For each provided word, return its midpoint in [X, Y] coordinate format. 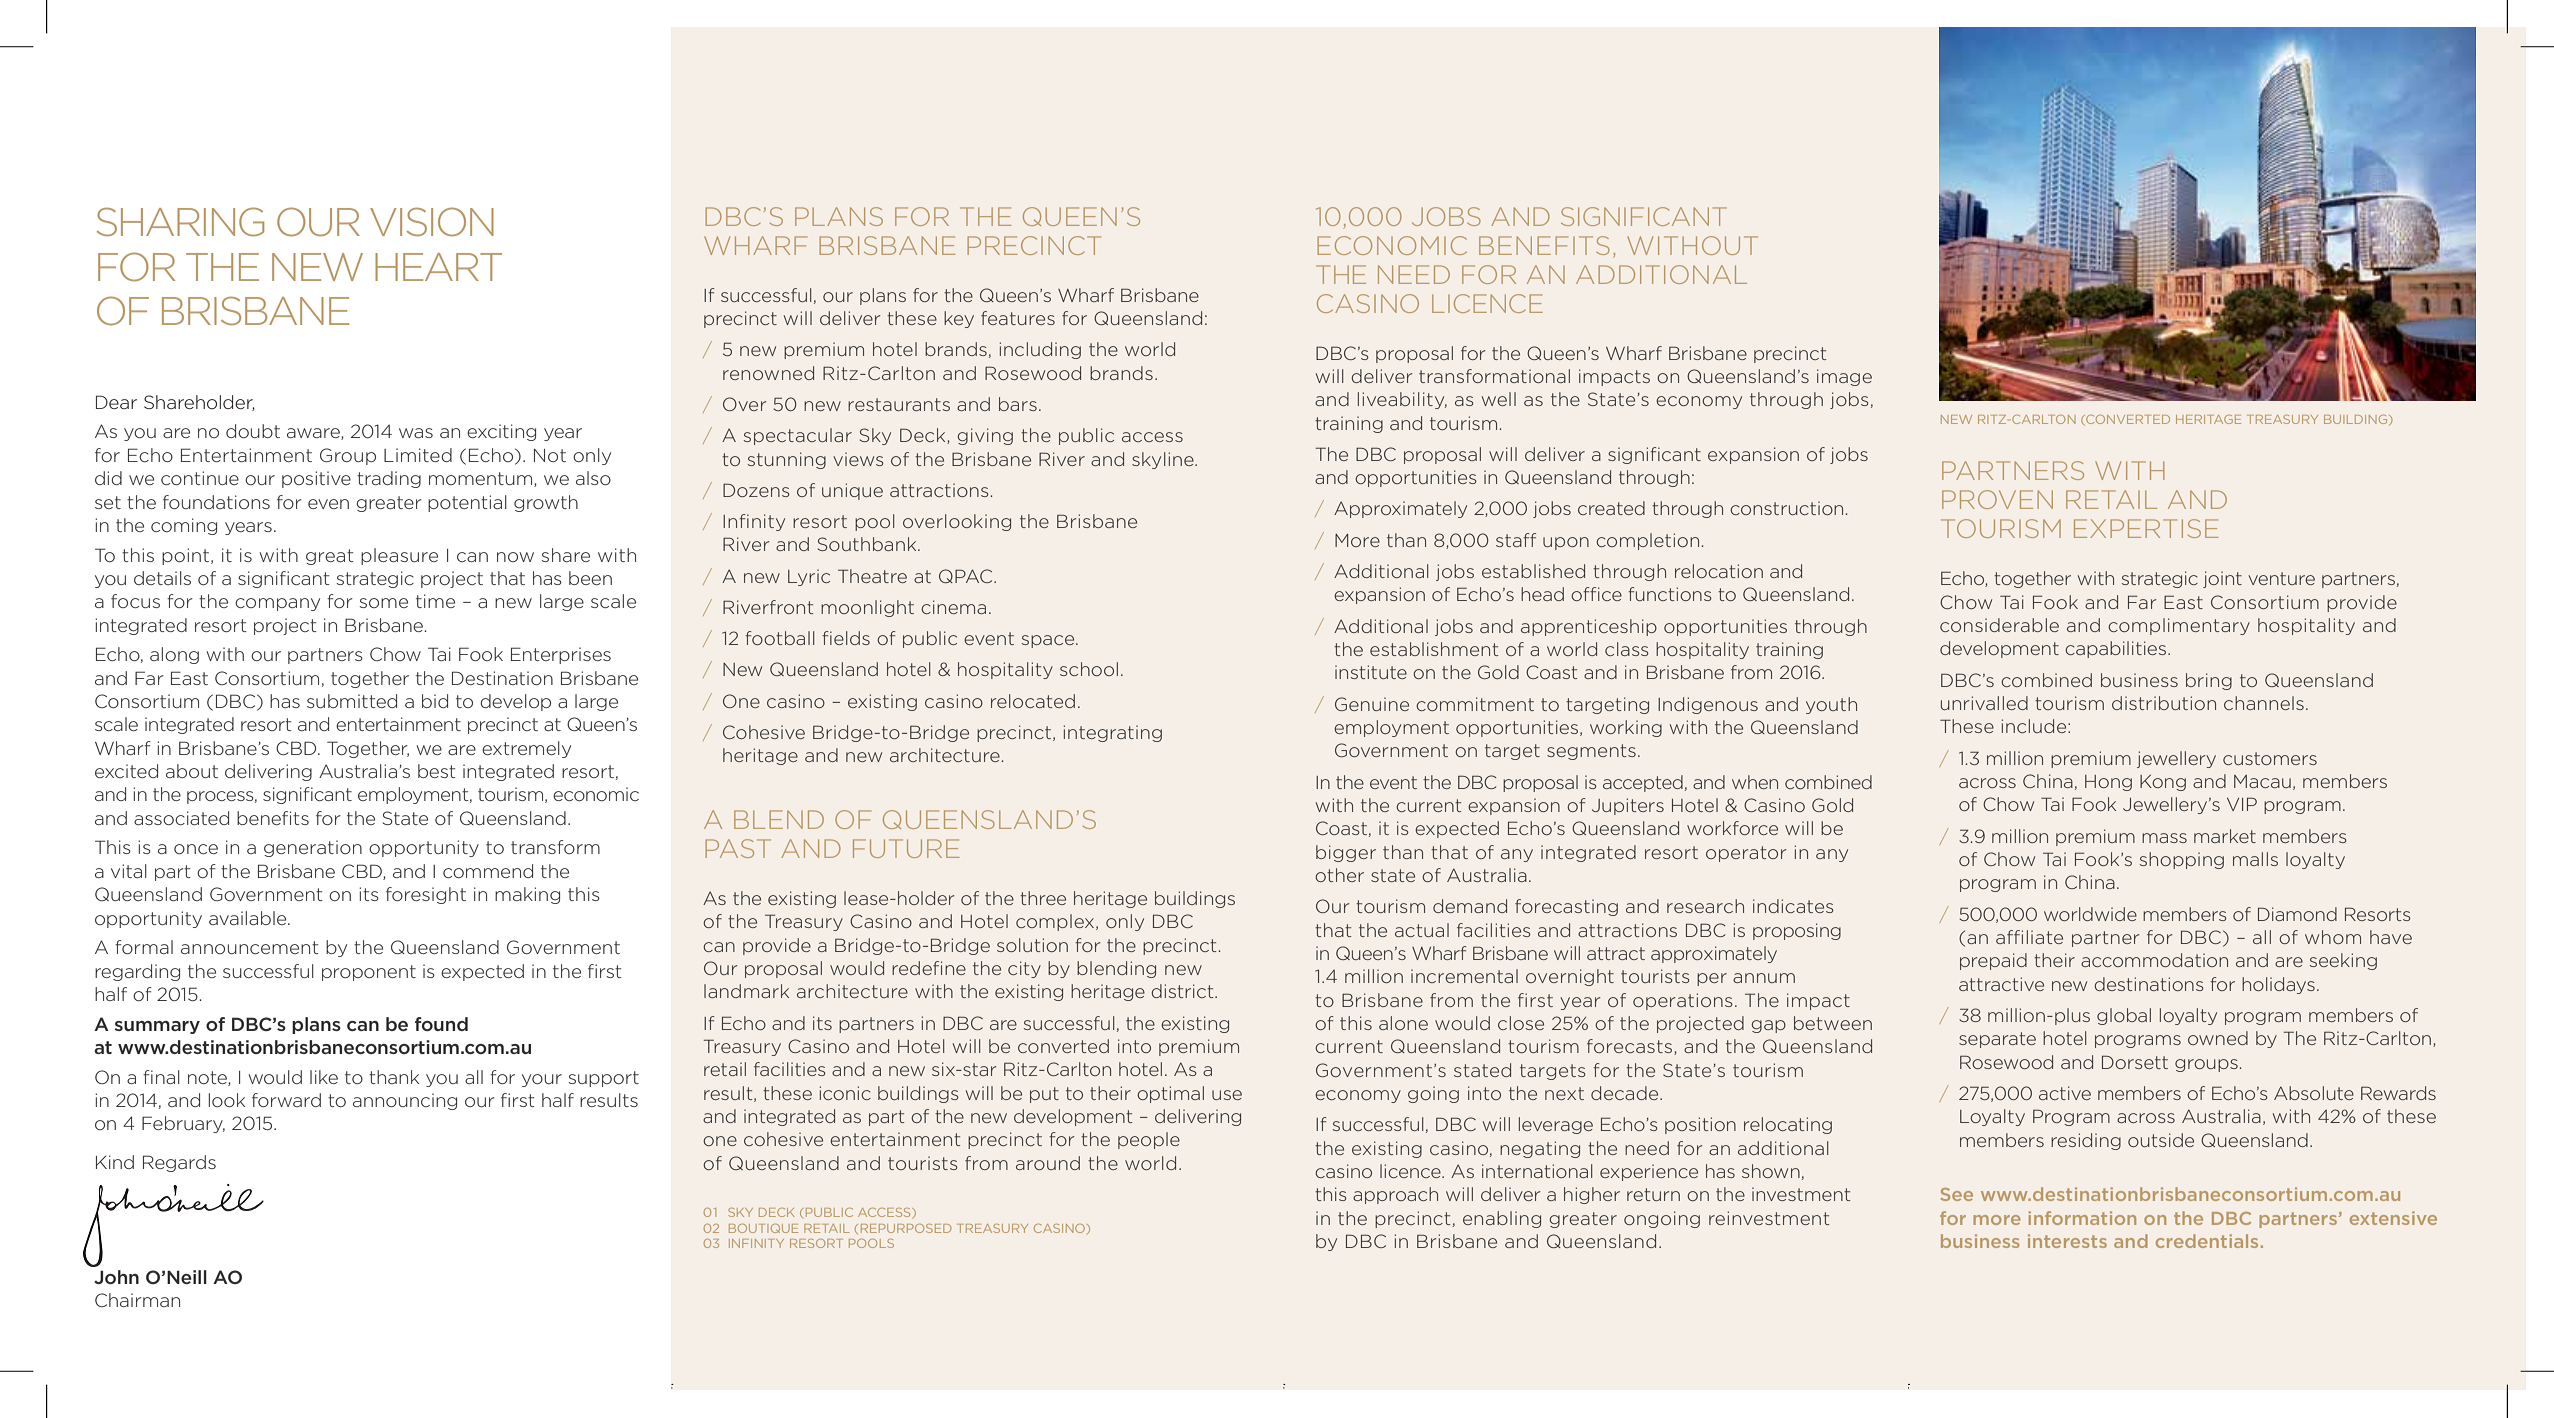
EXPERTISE [2146, 528]
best [437, 771]
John [116, 1277]
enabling [1502, 1219]
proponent [369, 973]
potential [467, 503]
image [1844, 377]
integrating [1112, 733]
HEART [438, 267]
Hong [2108, 783]
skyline [1164, 460]
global [2124, 1016]
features [1018, 318]
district [1183, 991]
